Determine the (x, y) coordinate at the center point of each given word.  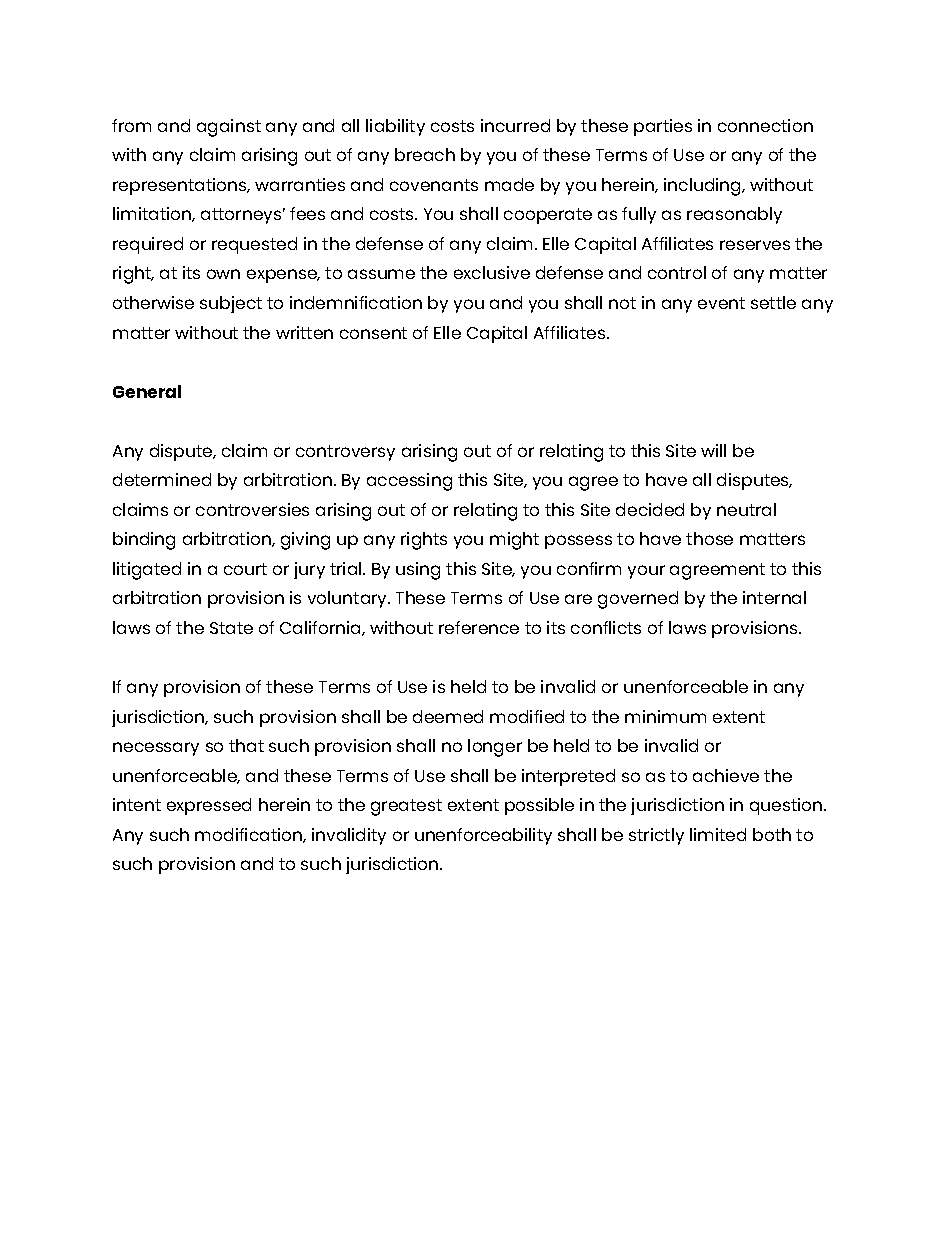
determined (162, 479)
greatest (406, 807)
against (229, 128)
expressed (209, 806)
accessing (409, 482)
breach (425, 154)
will (713, 450)
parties (663, 127)
